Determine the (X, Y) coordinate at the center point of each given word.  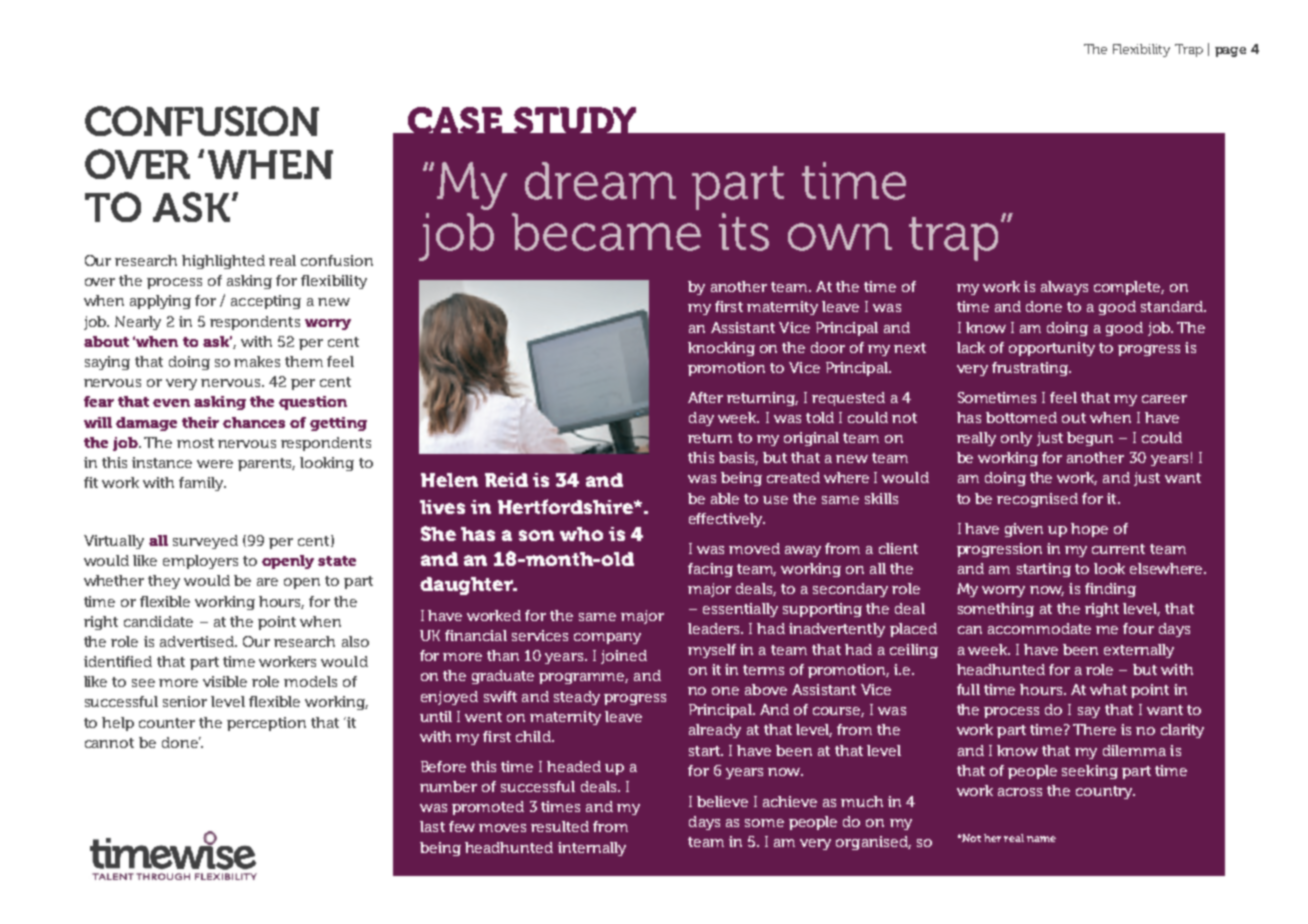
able (725, 498)
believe (722, 801)
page (1230, 52)
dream (600, 181)
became (606, 232)
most (195, 443)
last (432, 826)
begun (1090, 439)
